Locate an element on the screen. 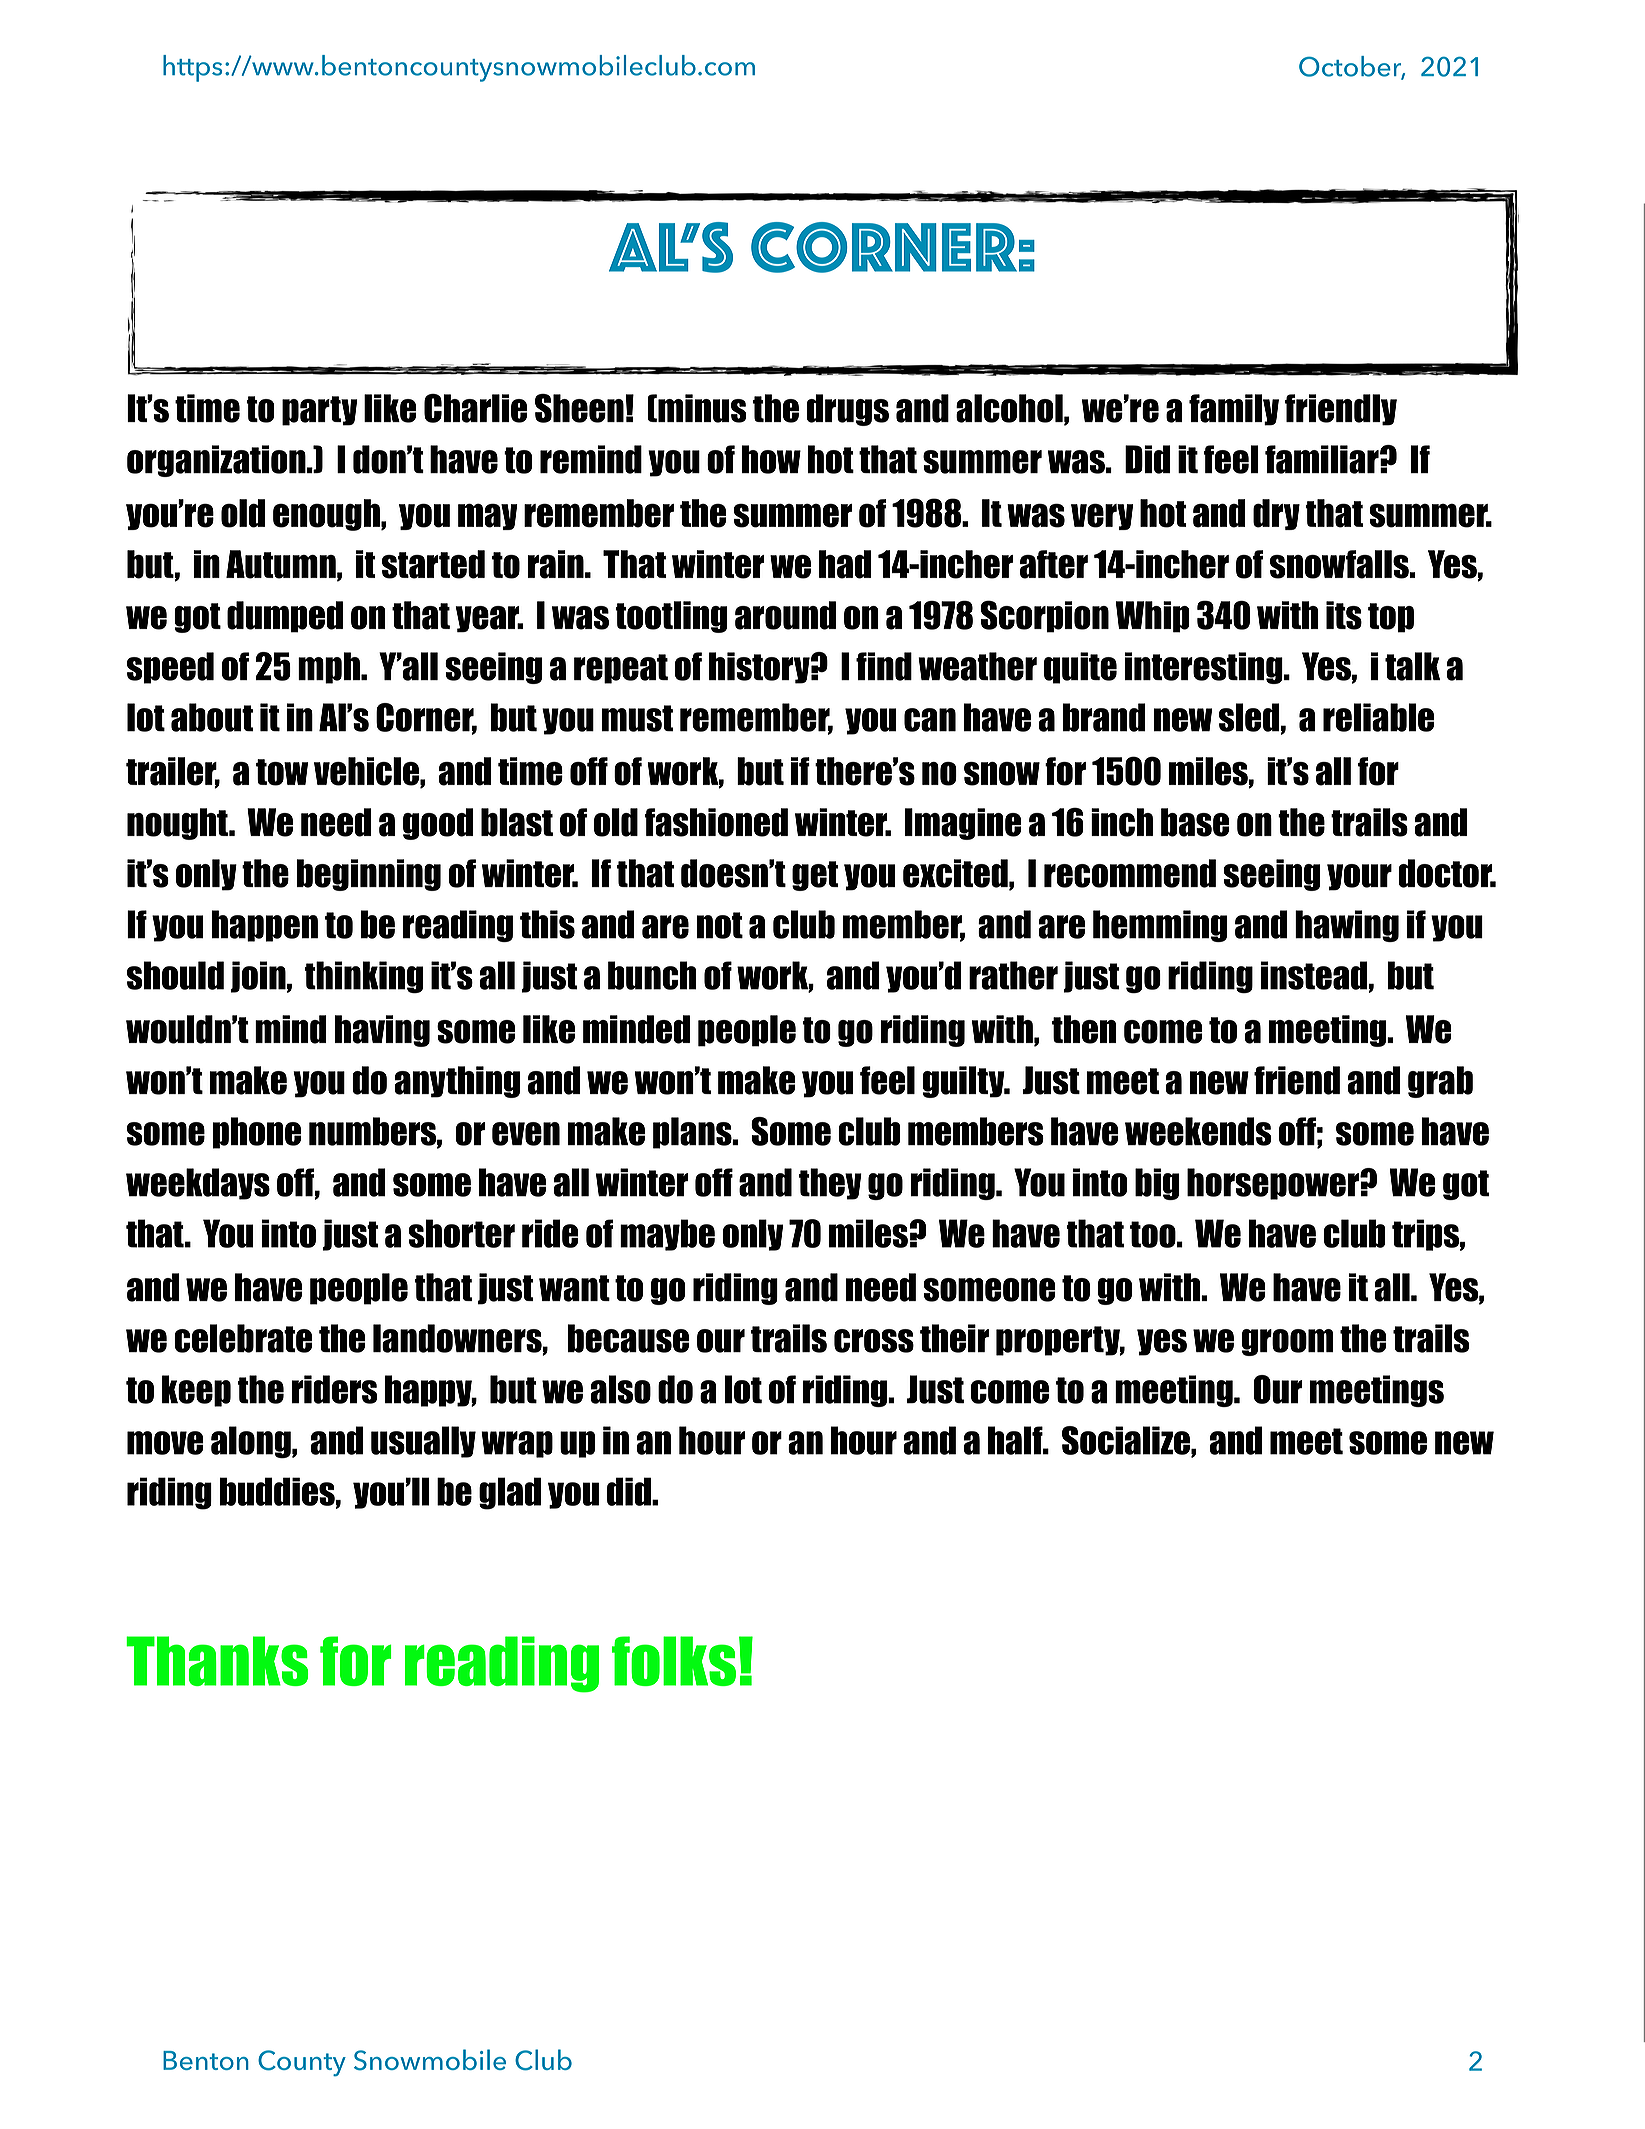  beginning is located at coordinates (368, 875).
